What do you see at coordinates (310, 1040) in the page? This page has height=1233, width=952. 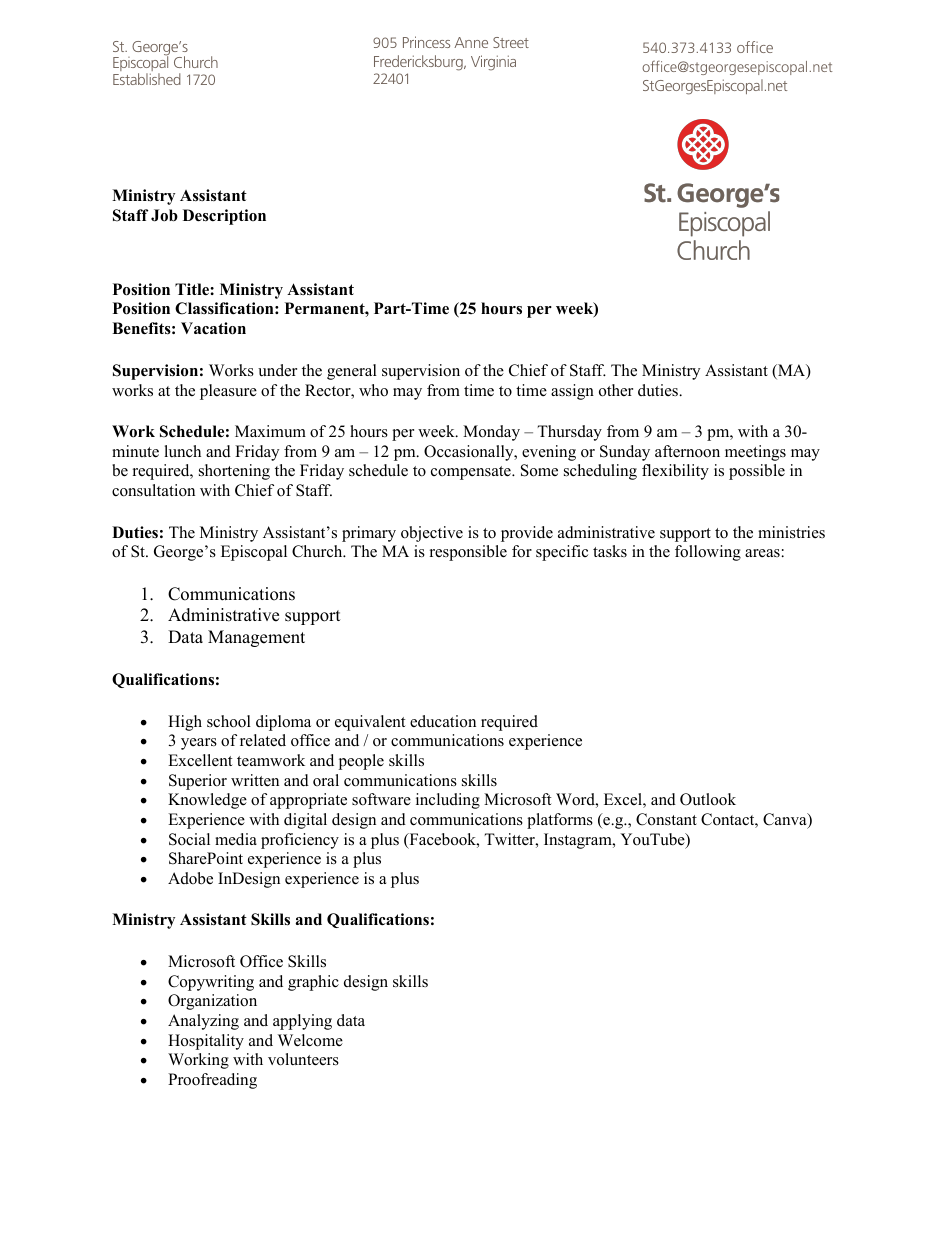 I see `Welcome` at bounding box center [310, 1040].
